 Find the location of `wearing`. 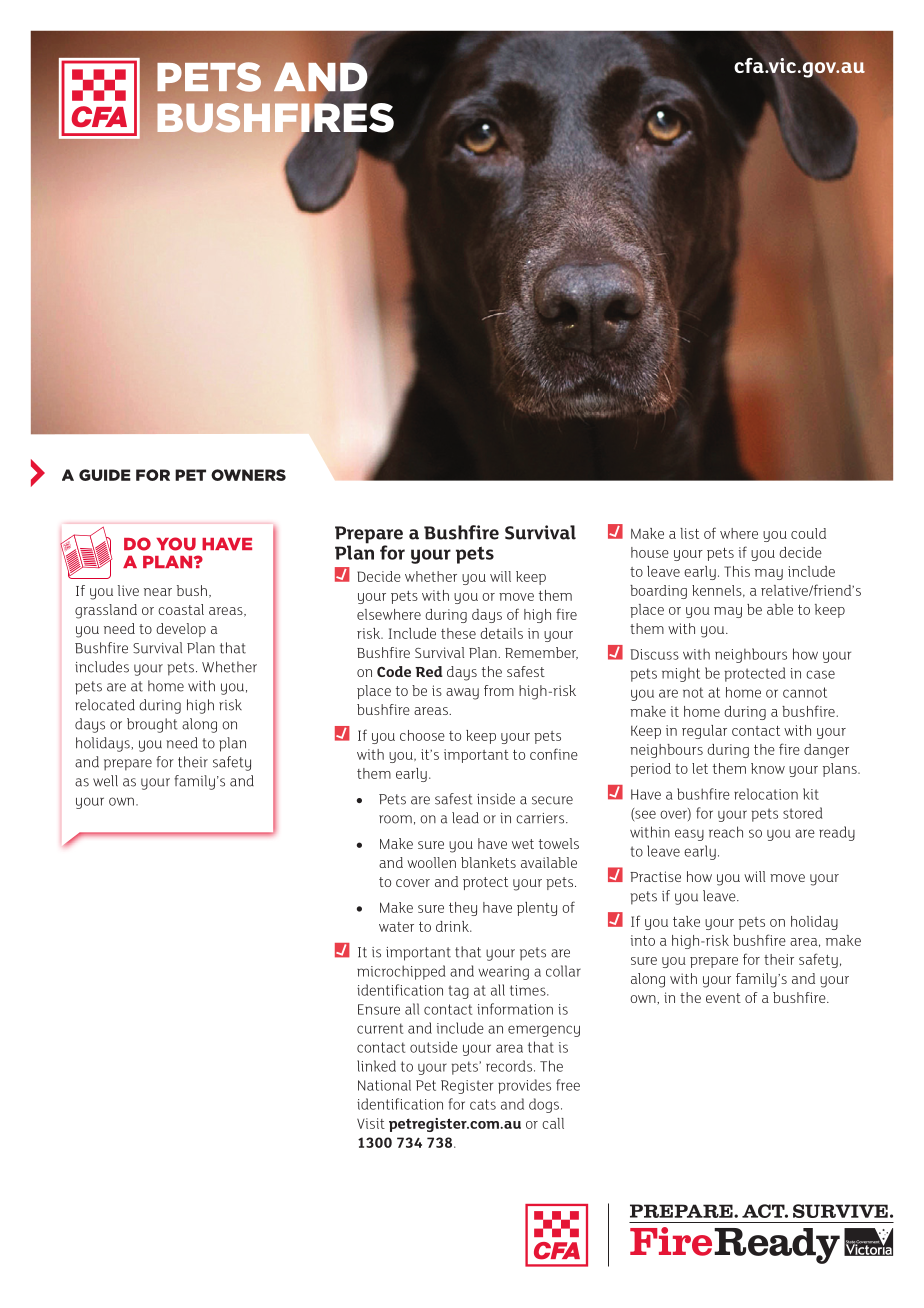

wearing is located at coordinates (503, 973).
